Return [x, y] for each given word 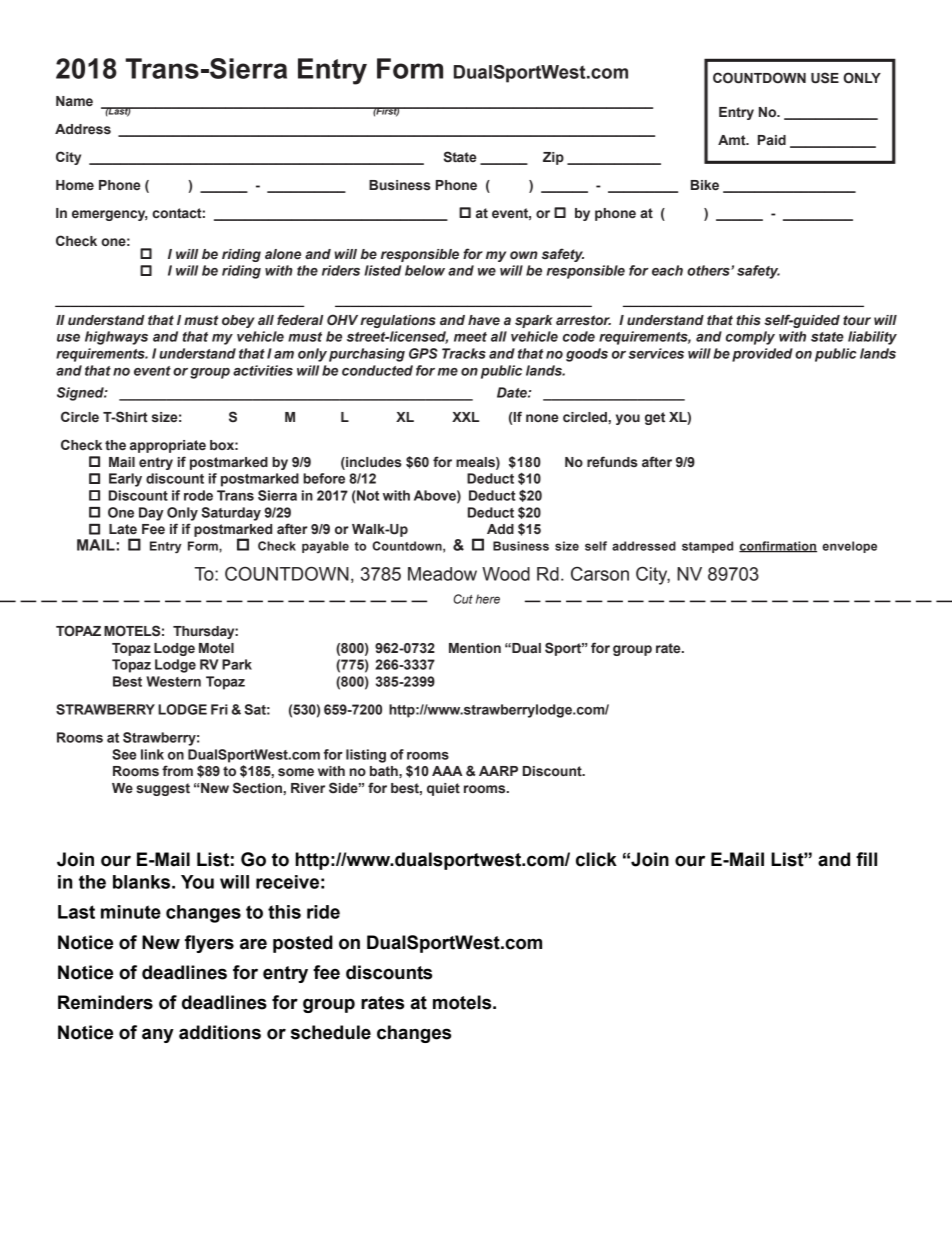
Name [74, 101]
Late [123, 529]
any [158, 1035]
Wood [506, 574]
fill [866, 859]
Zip [553, 158]
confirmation [778, 547]
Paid [772, 140]
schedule [331, 1032]
